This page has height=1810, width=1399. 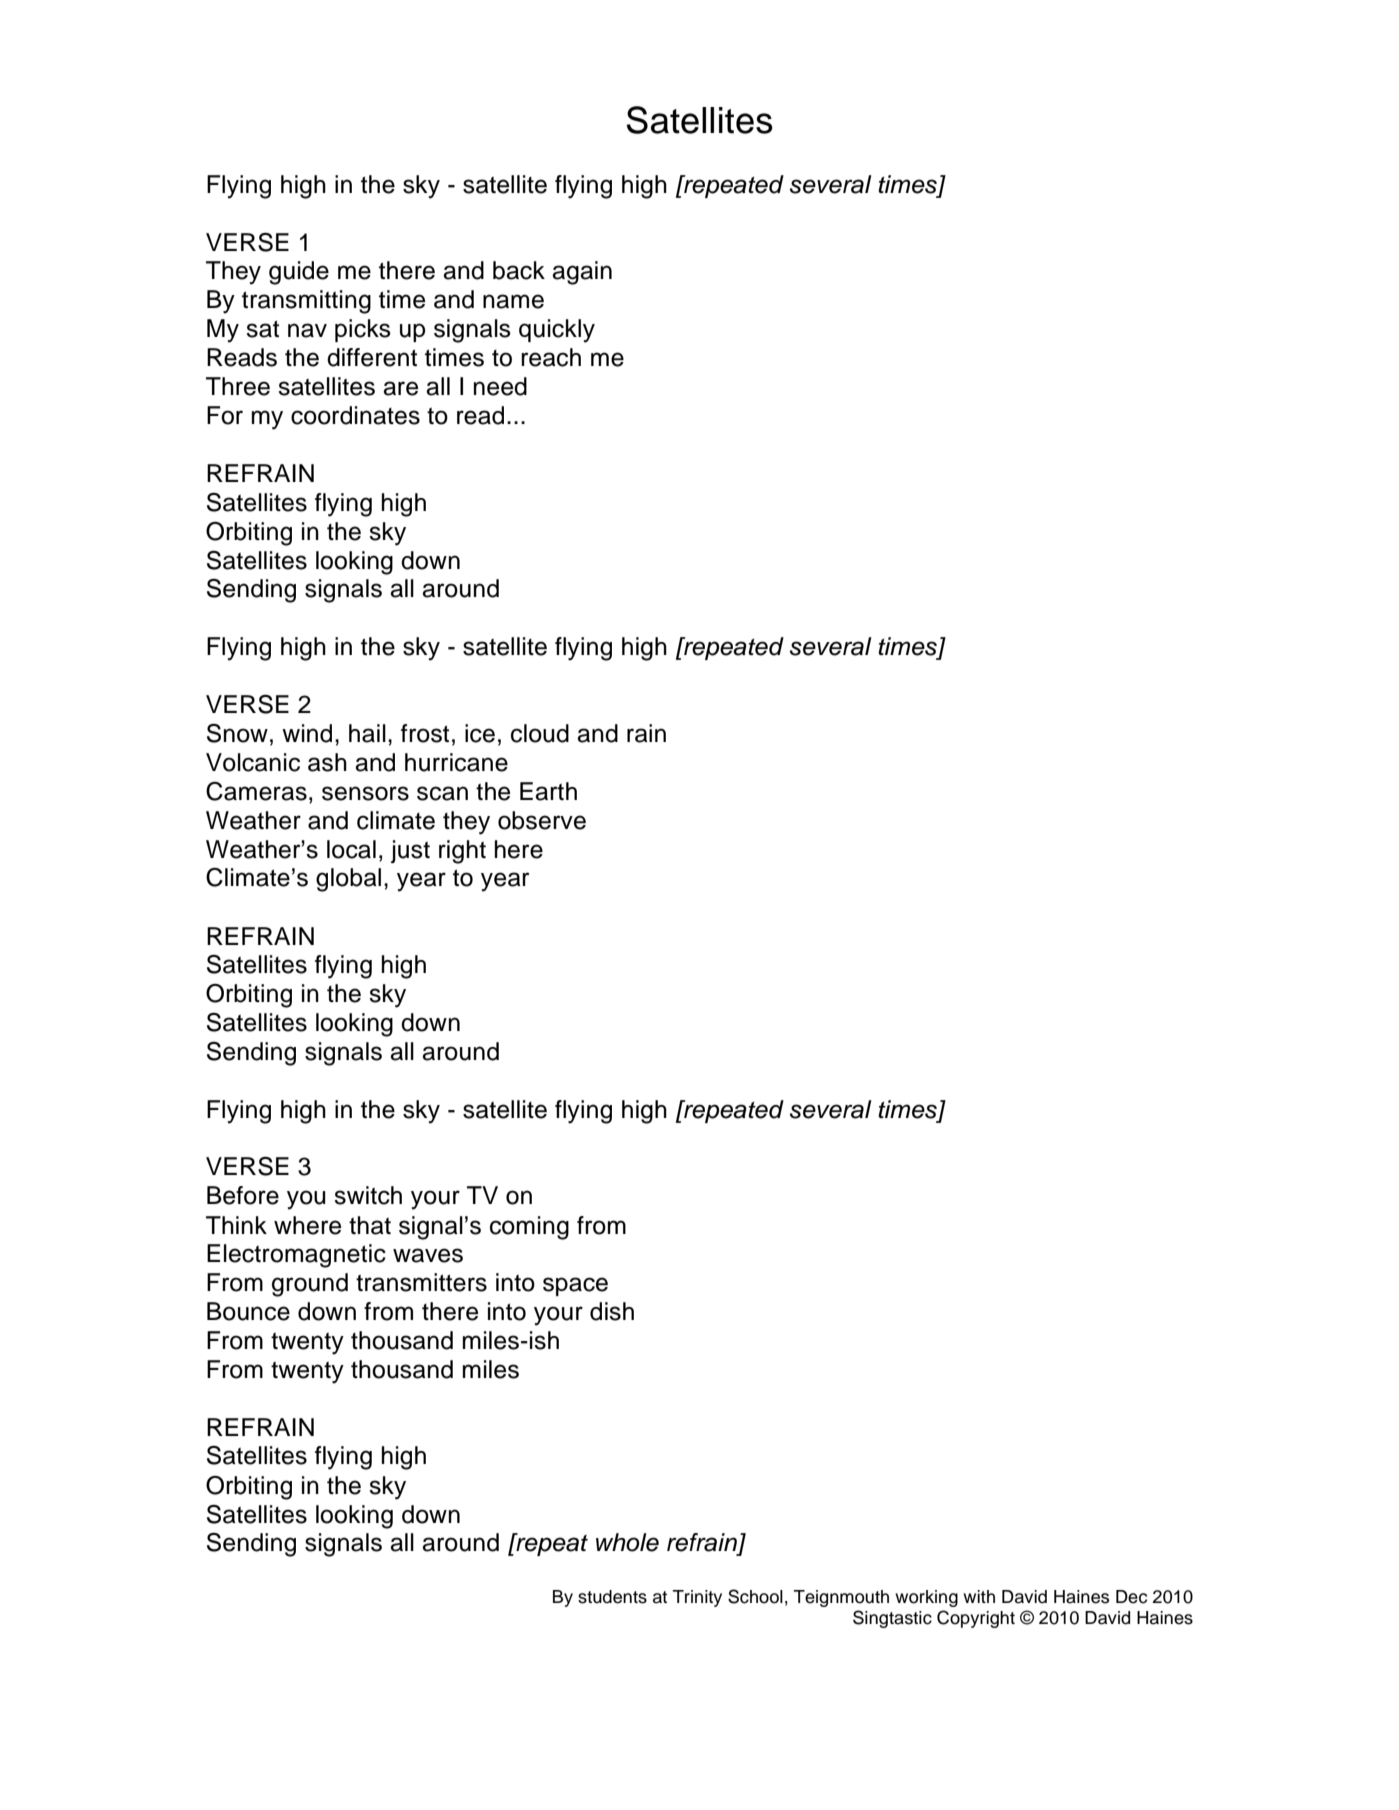 I want to click on Trinity, so click(x=697, y=1598).
